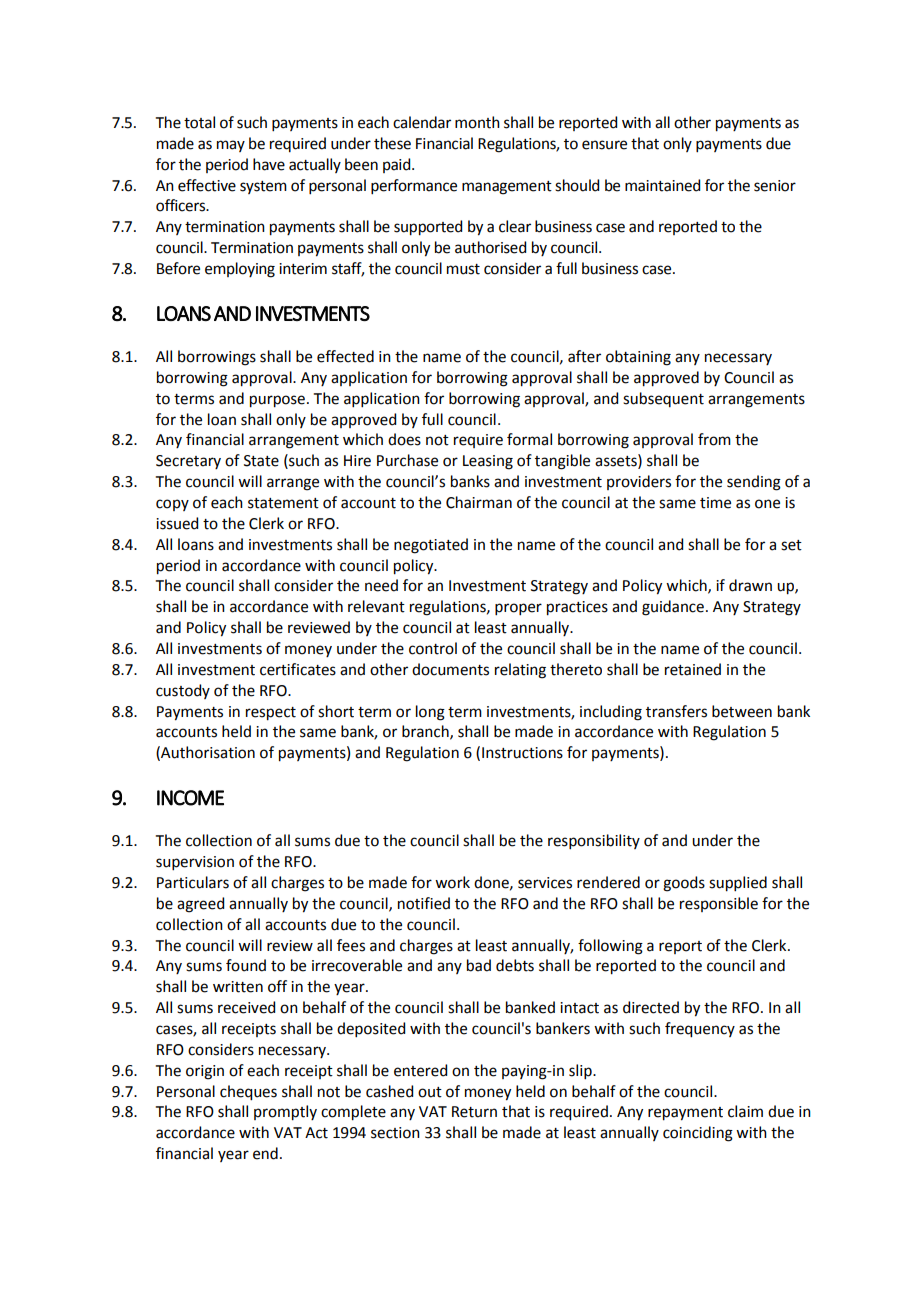  Describe the element at coordinates (433, 648) in the screenshot. I see `control` at that location.
